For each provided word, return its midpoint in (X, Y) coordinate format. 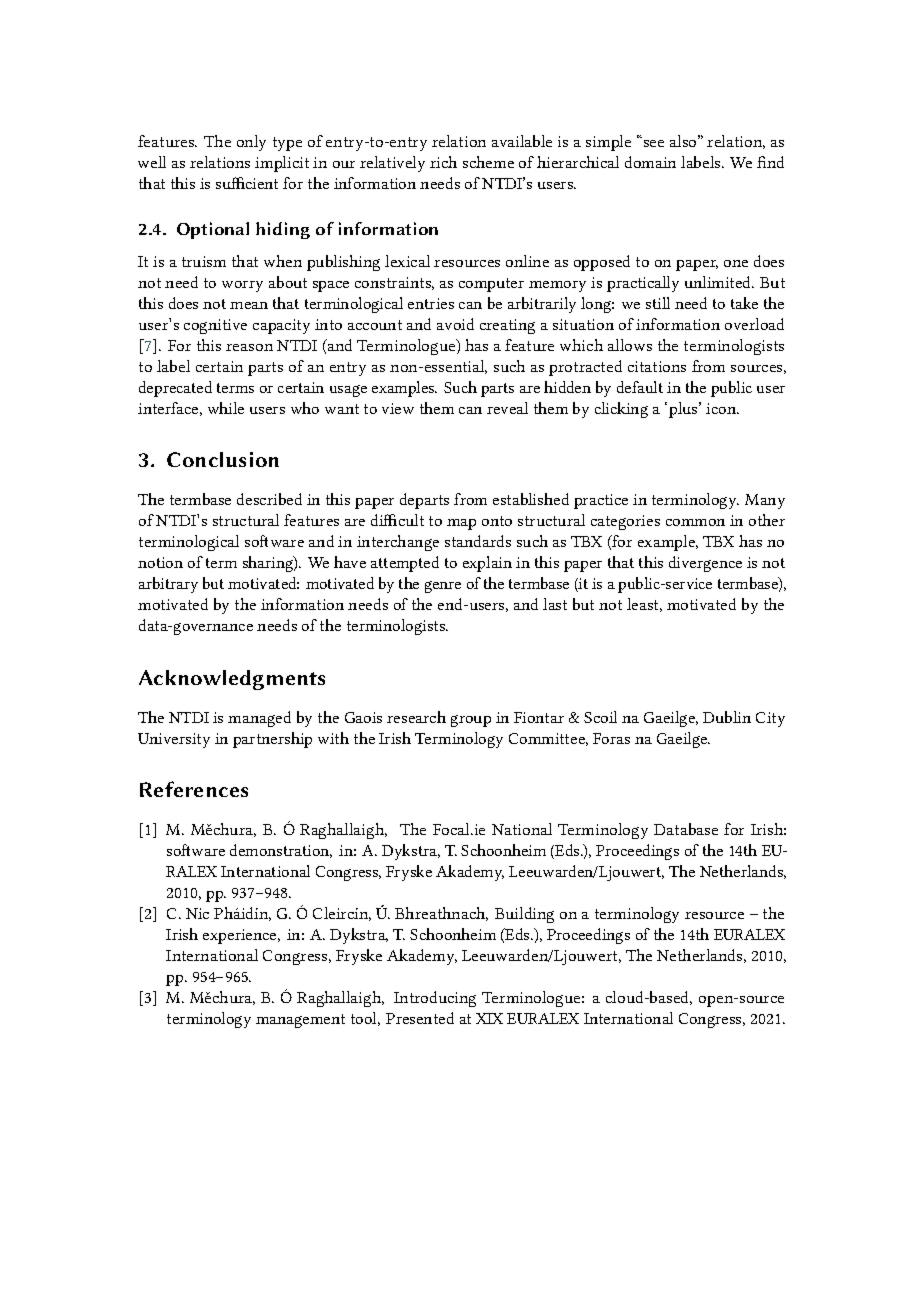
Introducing (435, 999)
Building (524, 915)
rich (443, 162)
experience (241, 936)
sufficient (247, 183)
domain (650, 162)
